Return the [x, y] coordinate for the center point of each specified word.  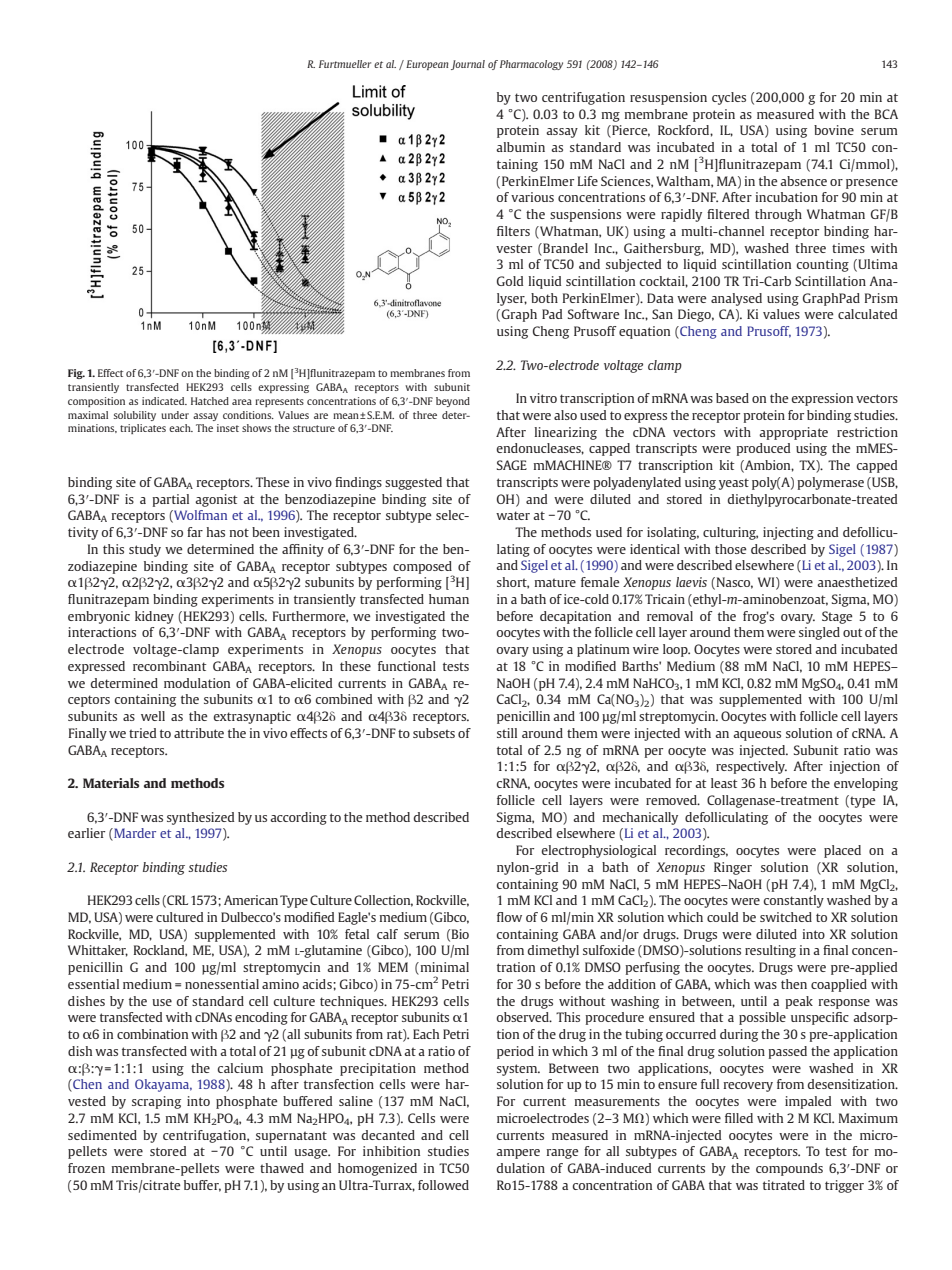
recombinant [170, 666]
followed [443, 1185]
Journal [468, 65]
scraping [156, 1102]
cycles [729, 98]
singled [819, 633]
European [427, 65]
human [449, 599]
